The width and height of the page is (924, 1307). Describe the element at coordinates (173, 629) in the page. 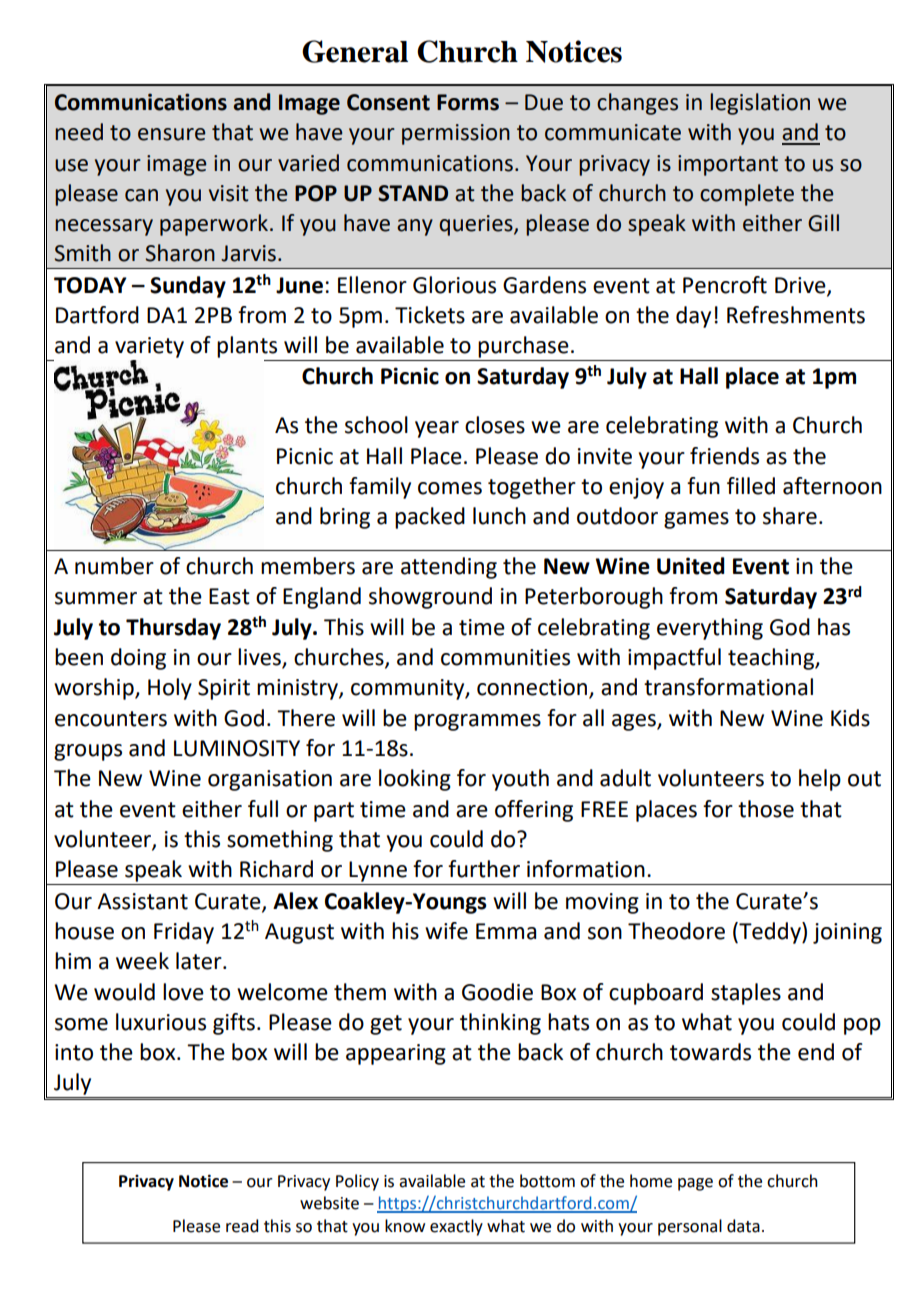

I see `Thursday` at that location.
